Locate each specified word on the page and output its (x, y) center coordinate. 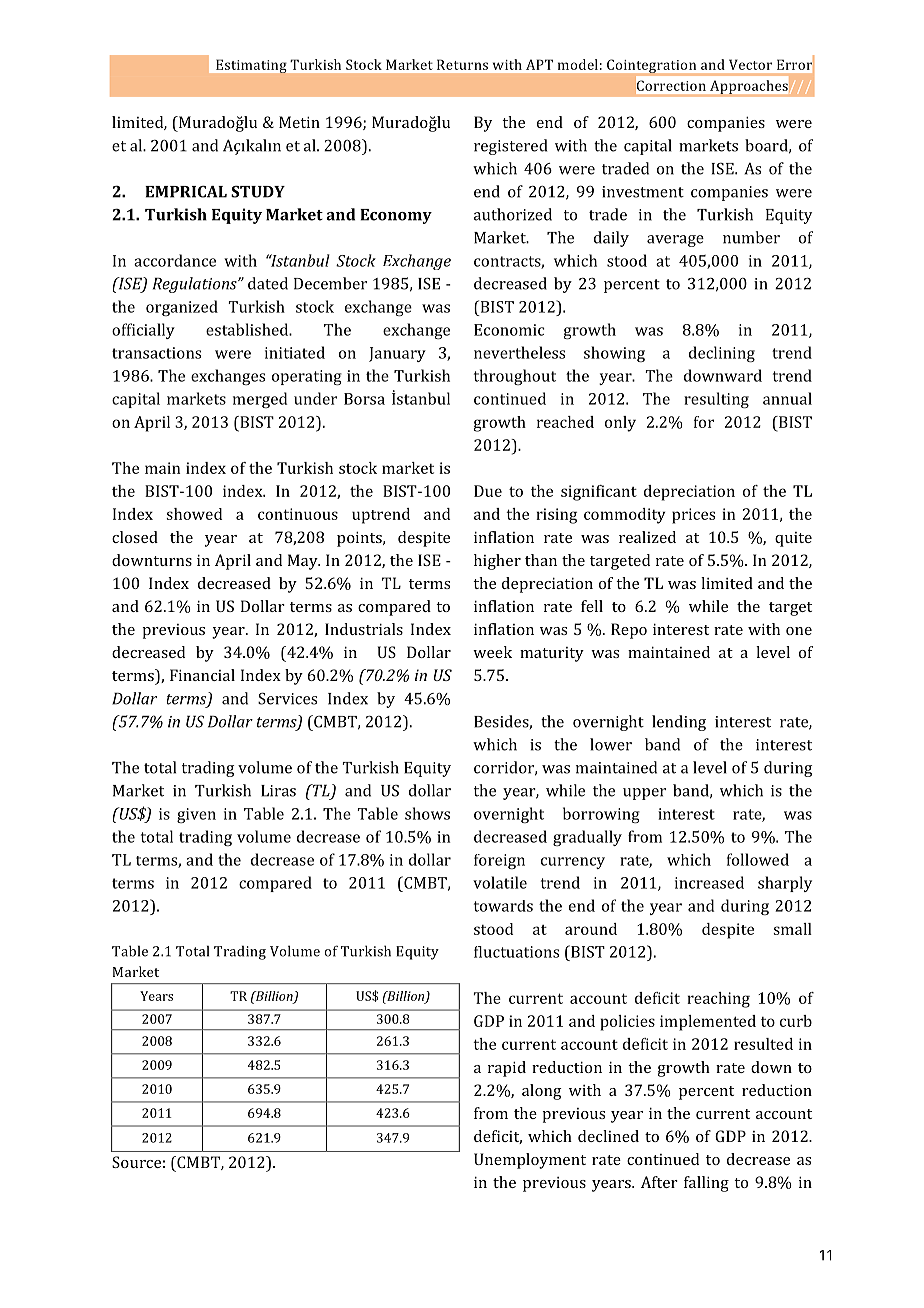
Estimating (251, 66)
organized (182, 308)
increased (709, 882)
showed (194, 514)
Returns (462, 64)
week (492, 652)
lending (679, 723)
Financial (202, 675)
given (196, 815)
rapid (507, 1069)
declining (722, 354)
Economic (509, 330)
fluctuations (516, 952)
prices (693, 516)
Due (488, 491)
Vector (750, 64)
